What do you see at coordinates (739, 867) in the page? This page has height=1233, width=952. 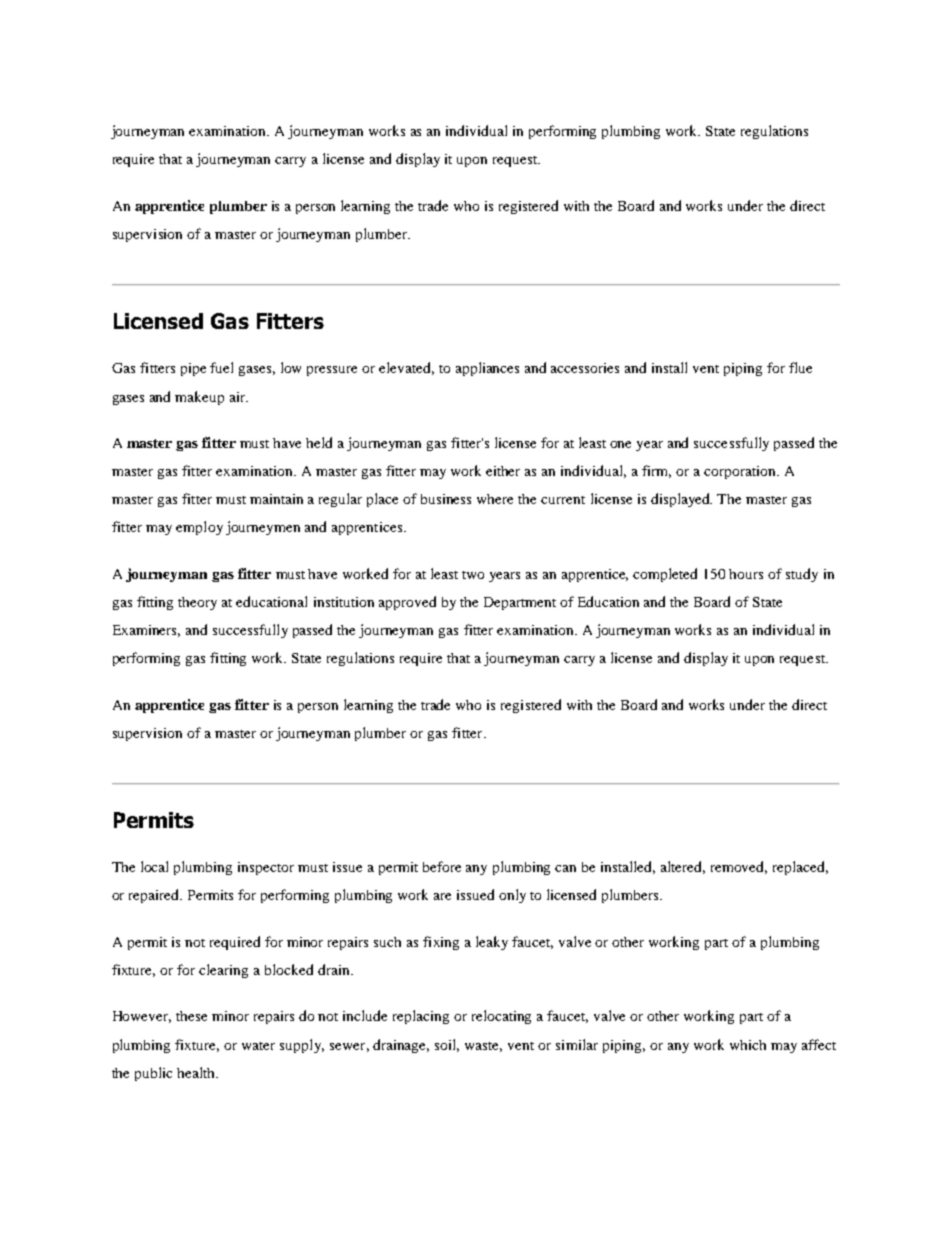 I see `removed` at bounding box center [739, 867].
